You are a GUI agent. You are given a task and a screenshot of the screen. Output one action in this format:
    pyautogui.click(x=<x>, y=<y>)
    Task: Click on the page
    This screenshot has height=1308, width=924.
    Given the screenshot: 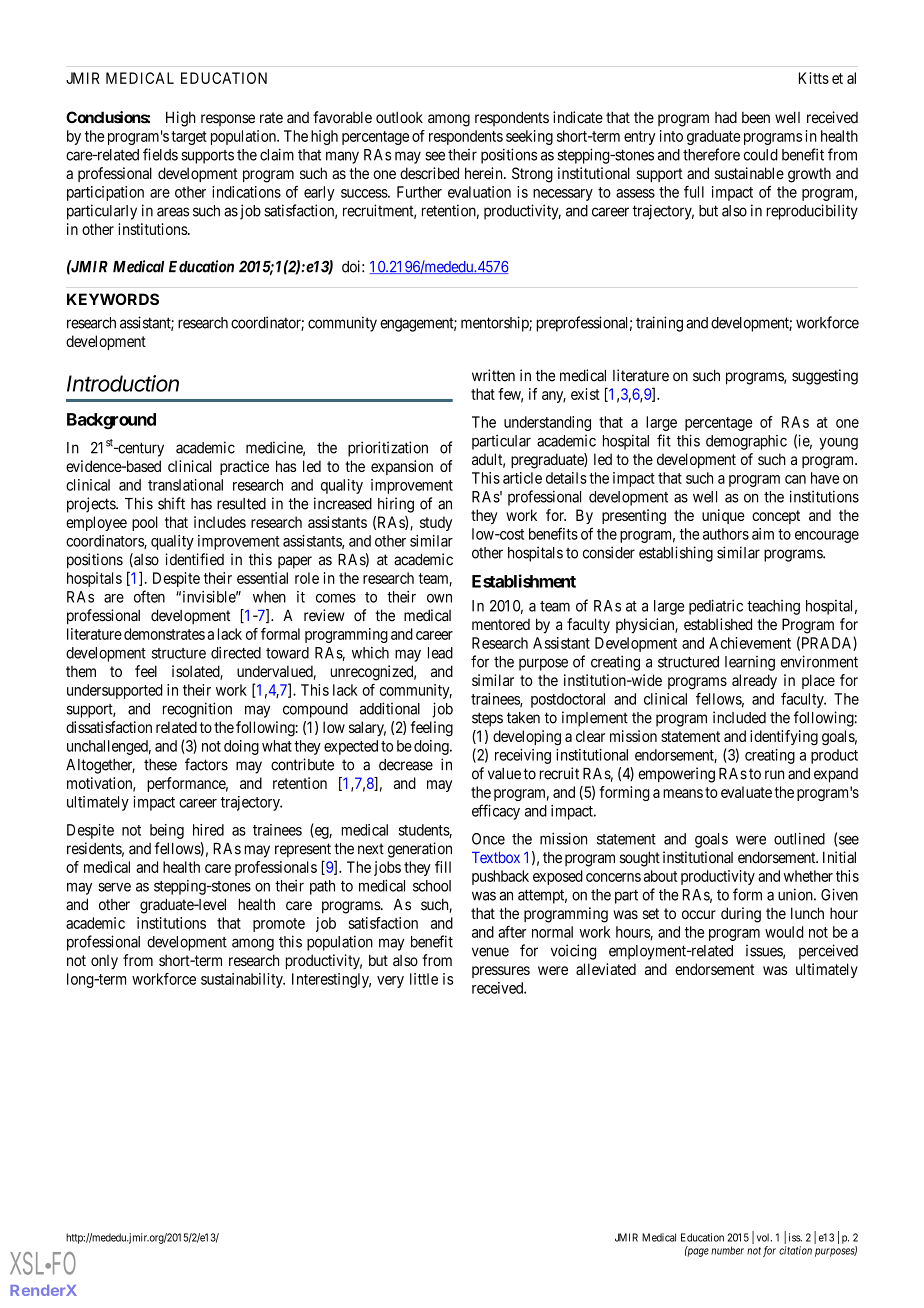 What is the action you would take?
    pyautogui.click(x=697, y=1252)
